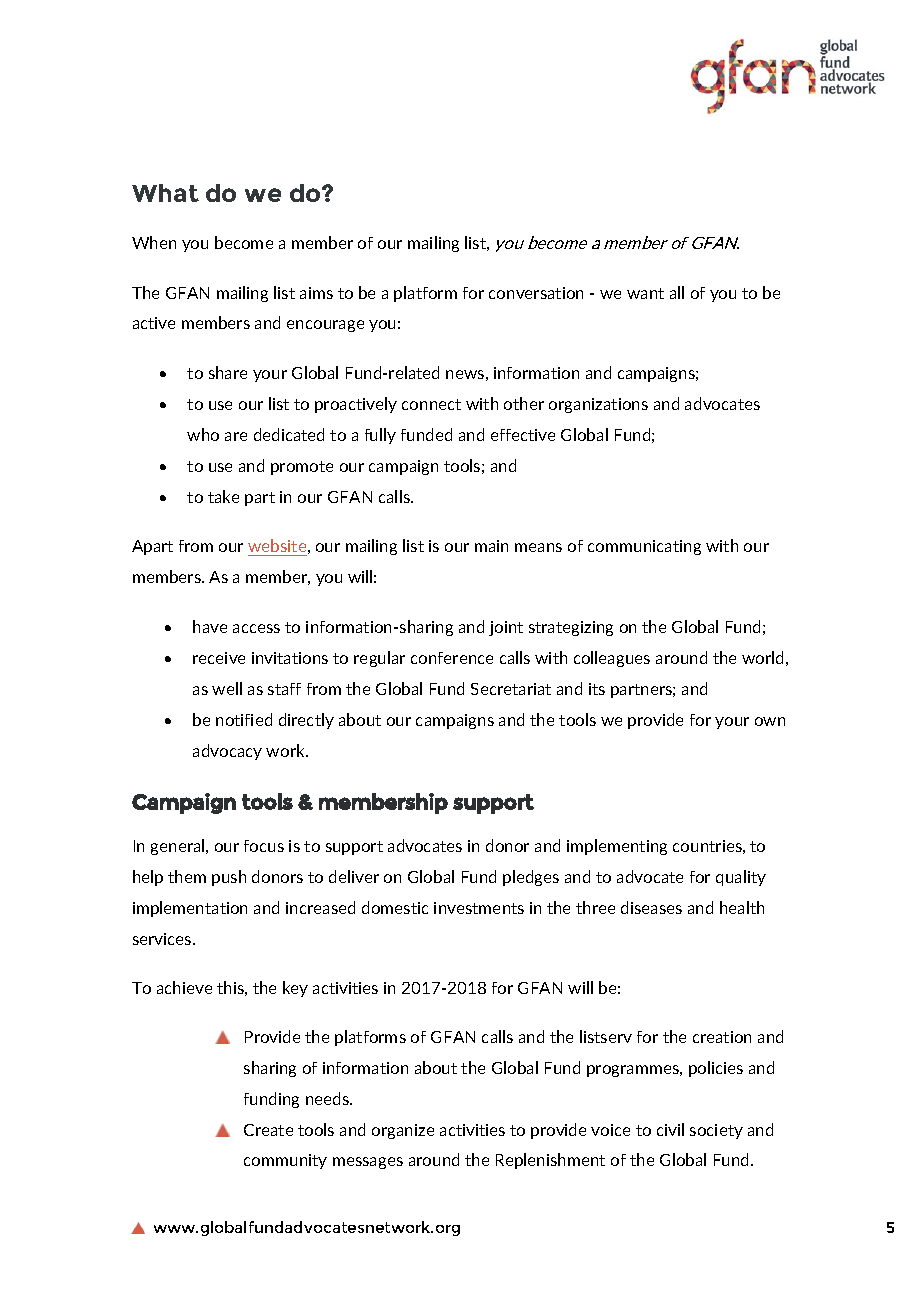 The image size is (924, 1308). What do you see at coordinates (645, 293) in the screenshot?
I see `want` at bounding box center [645, 293].
